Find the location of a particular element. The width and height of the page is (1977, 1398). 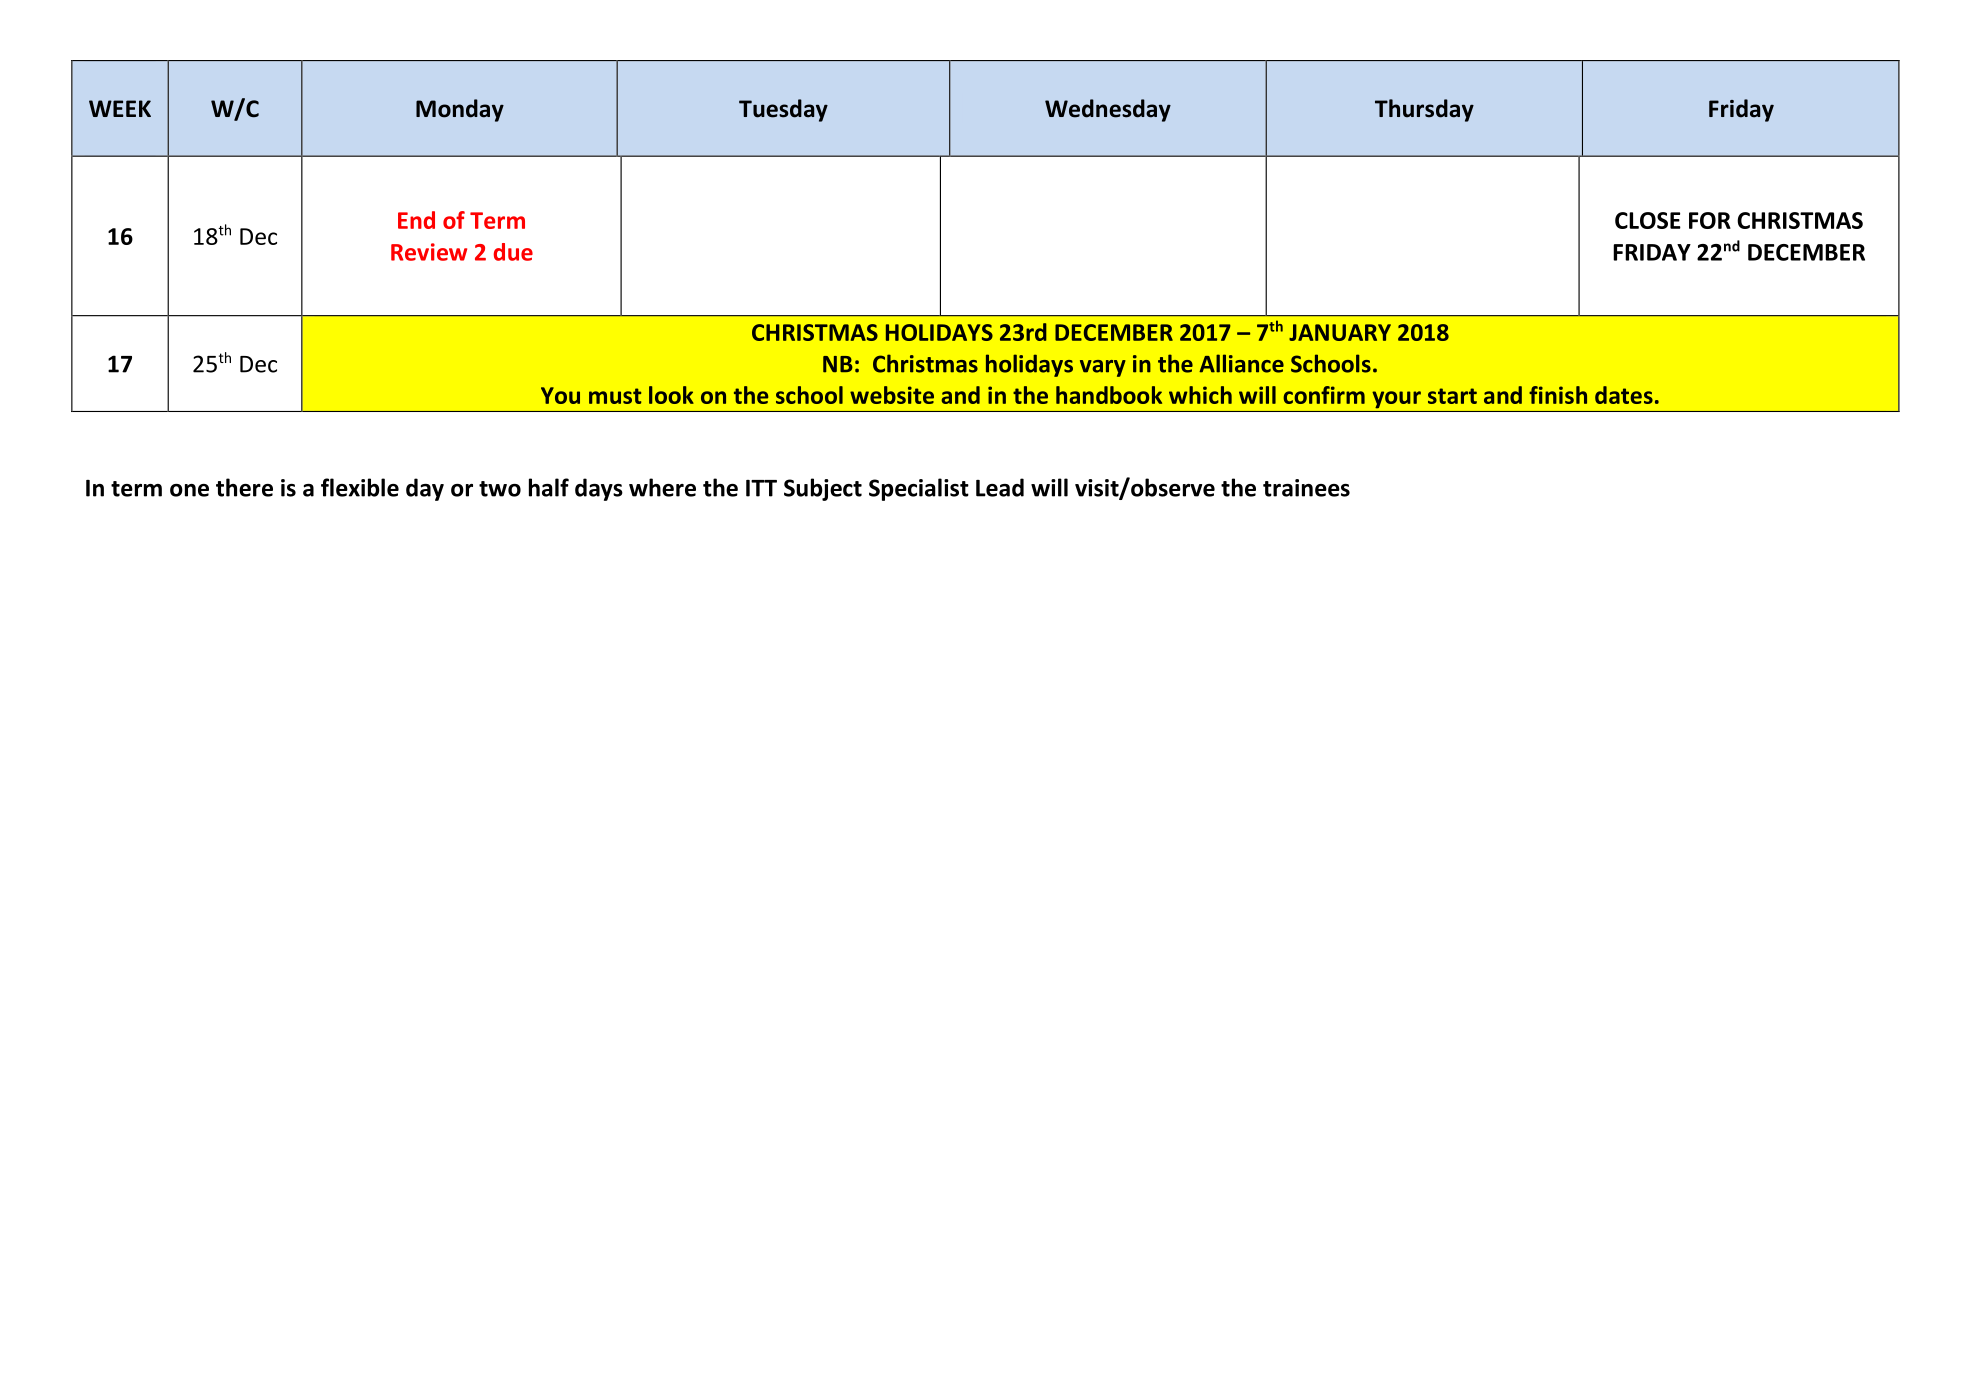

Thursday is located at coordinates (1424, 110).
